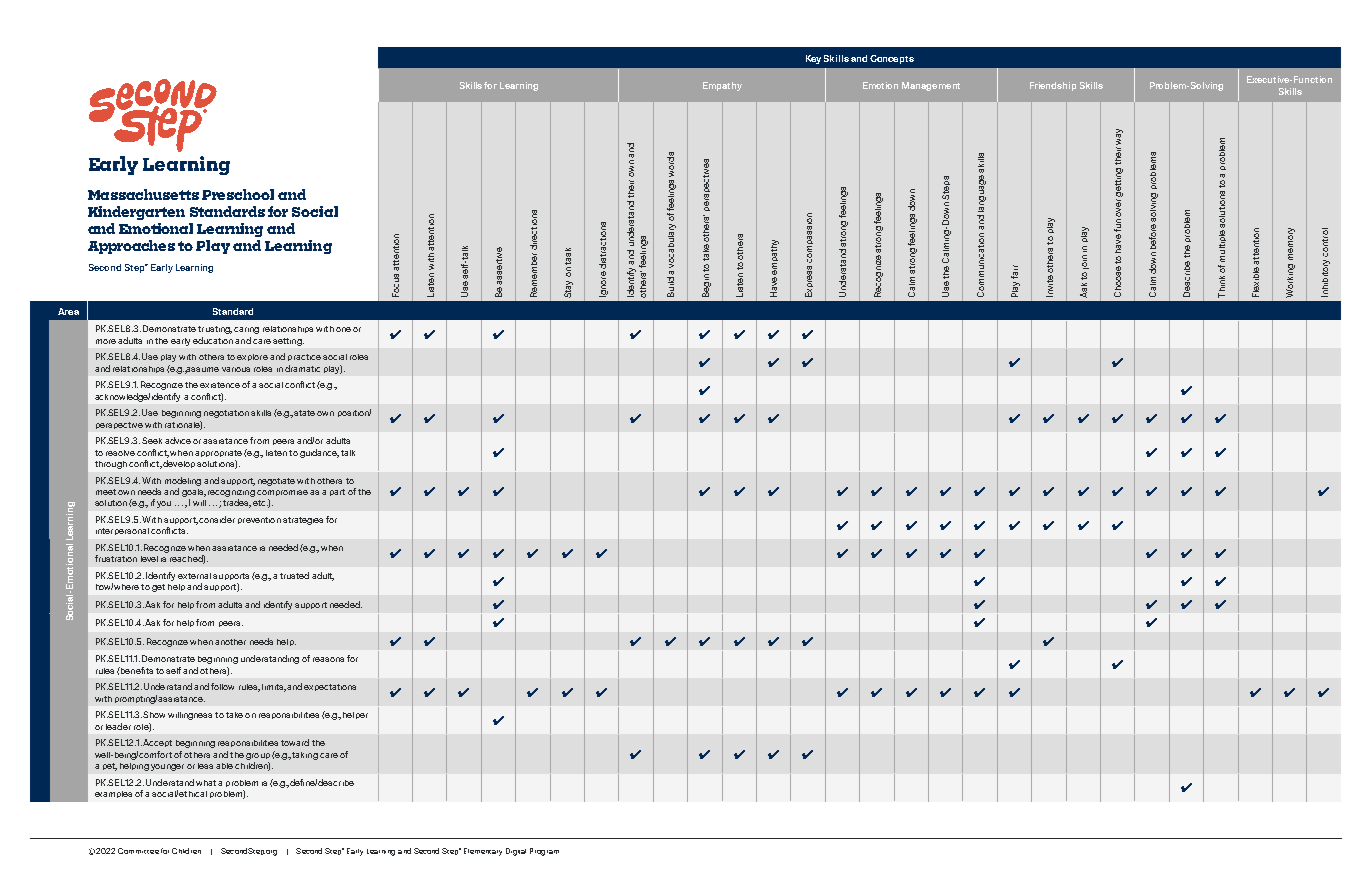 This screenshot has width=1372, height=887. I want to click on reasons, so click(328, 659).
